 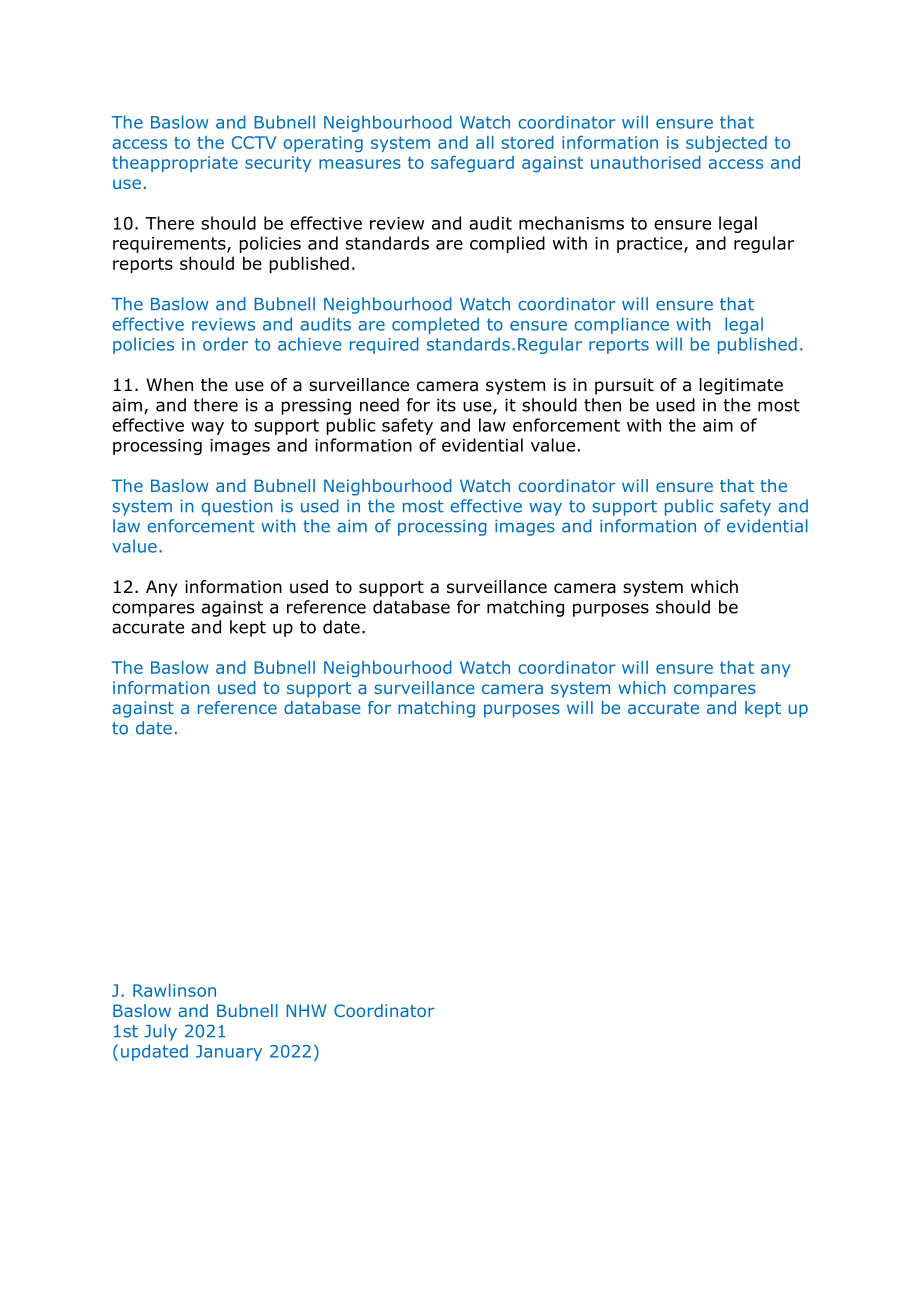 What do you see at coordinates (160, 1032) in the document?
I see `July` at bounding box center [160, 1032].
